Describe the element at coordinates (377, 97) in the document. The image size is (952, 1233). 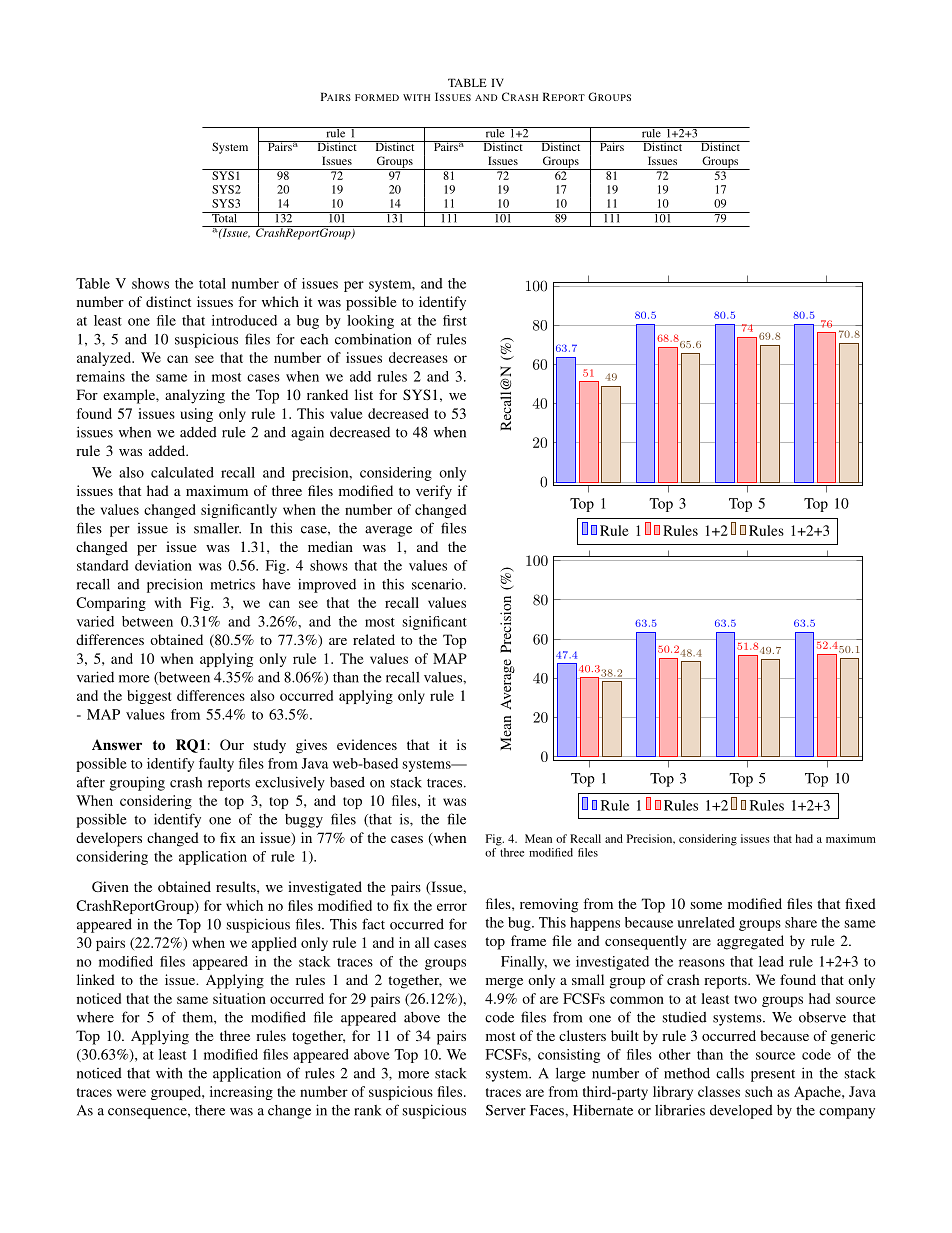
I see `FORMED` at that location.
